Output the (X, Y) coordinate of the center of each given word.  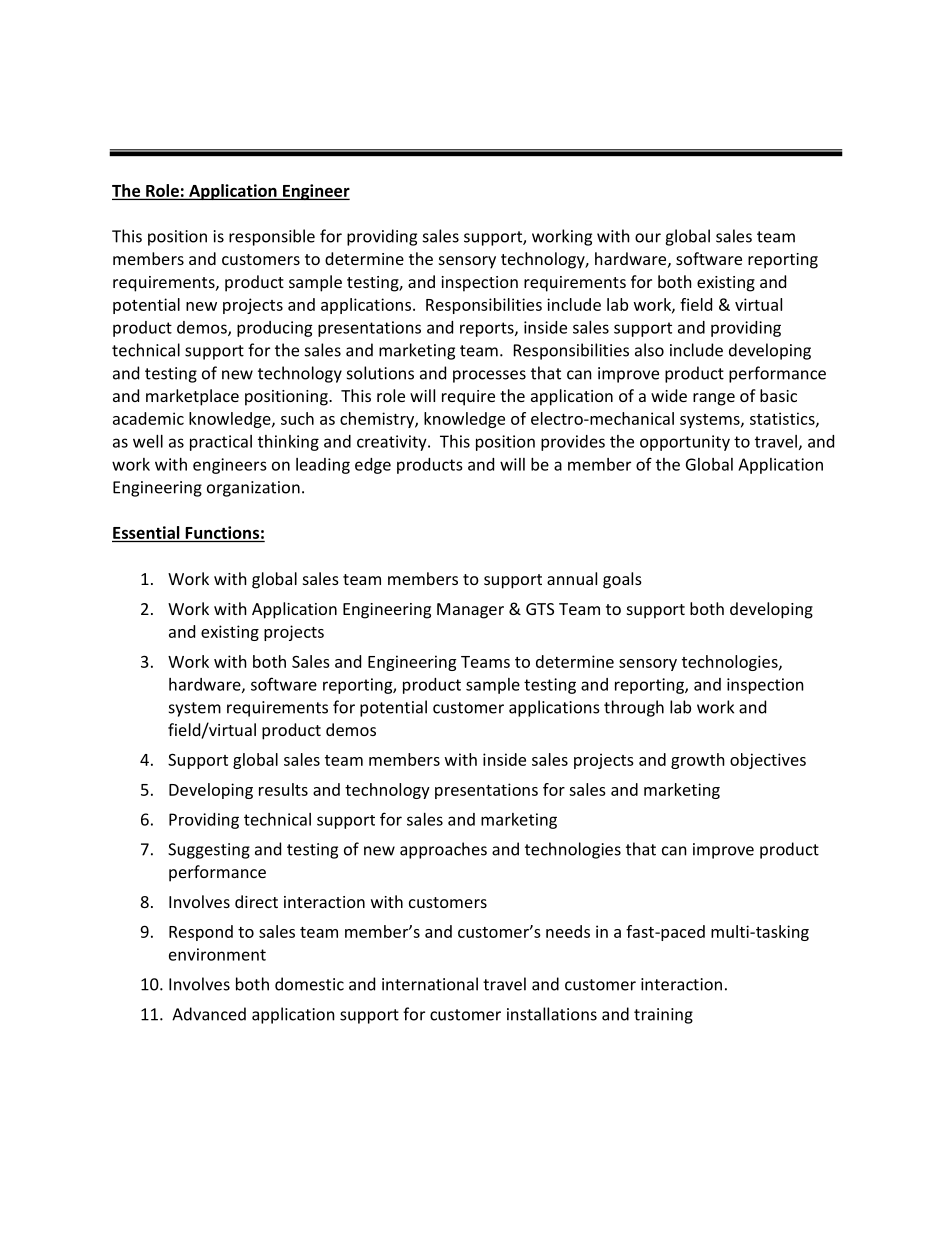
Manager (470, 611)
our (648, 238)
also (649, 350)
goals (622, 580)
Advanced (209, 1014)
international (430, 984)
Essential (146, 532)
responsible (272, 237)
